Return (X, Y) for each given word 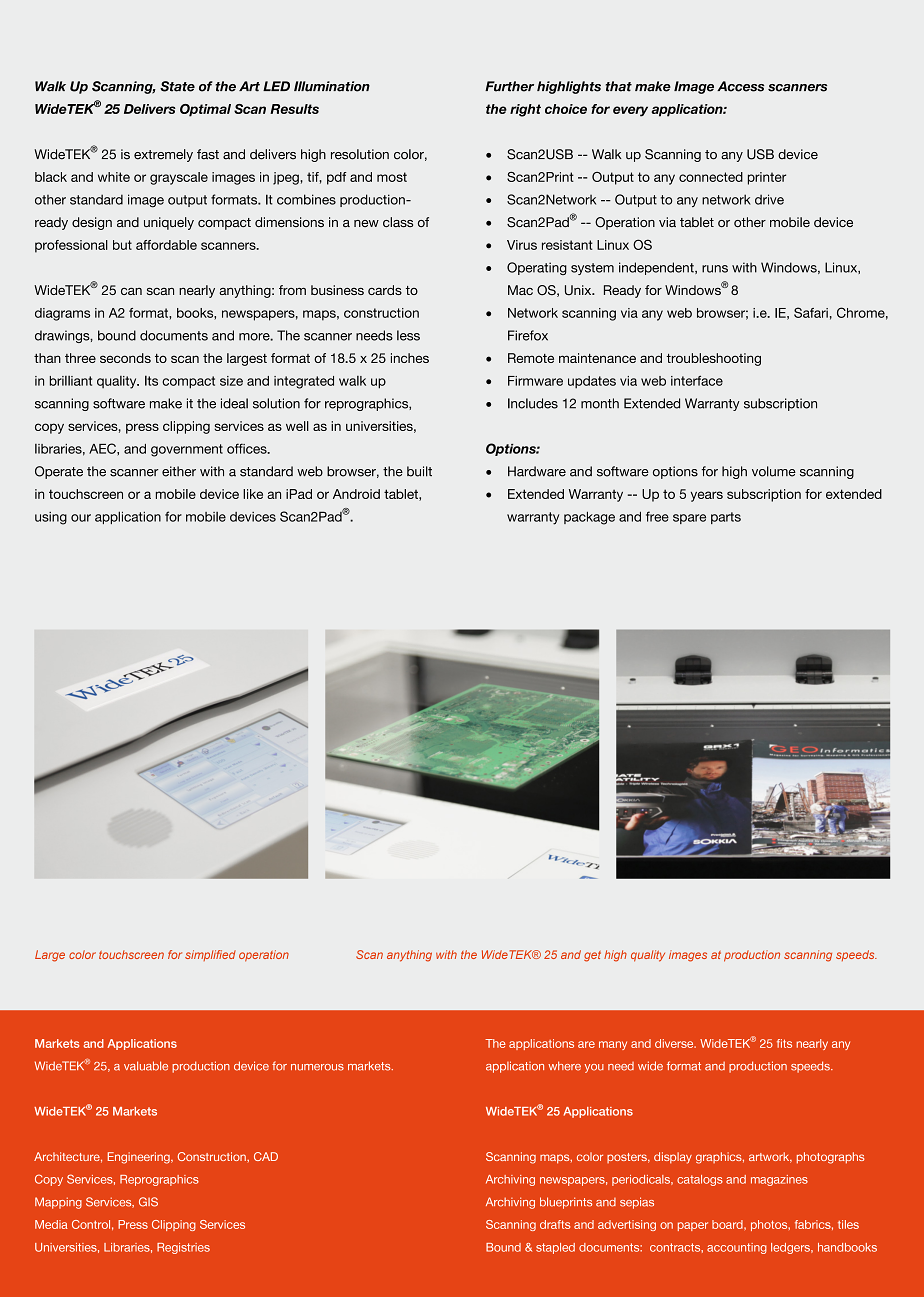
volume (774, 471)
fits (784, 1043)
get (592, 956)
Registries (183, 1248)
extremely (163, 155)
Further (509, 86)
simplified (210, 955)
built (419, 471)
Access (740, 86)
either (179, 471)
